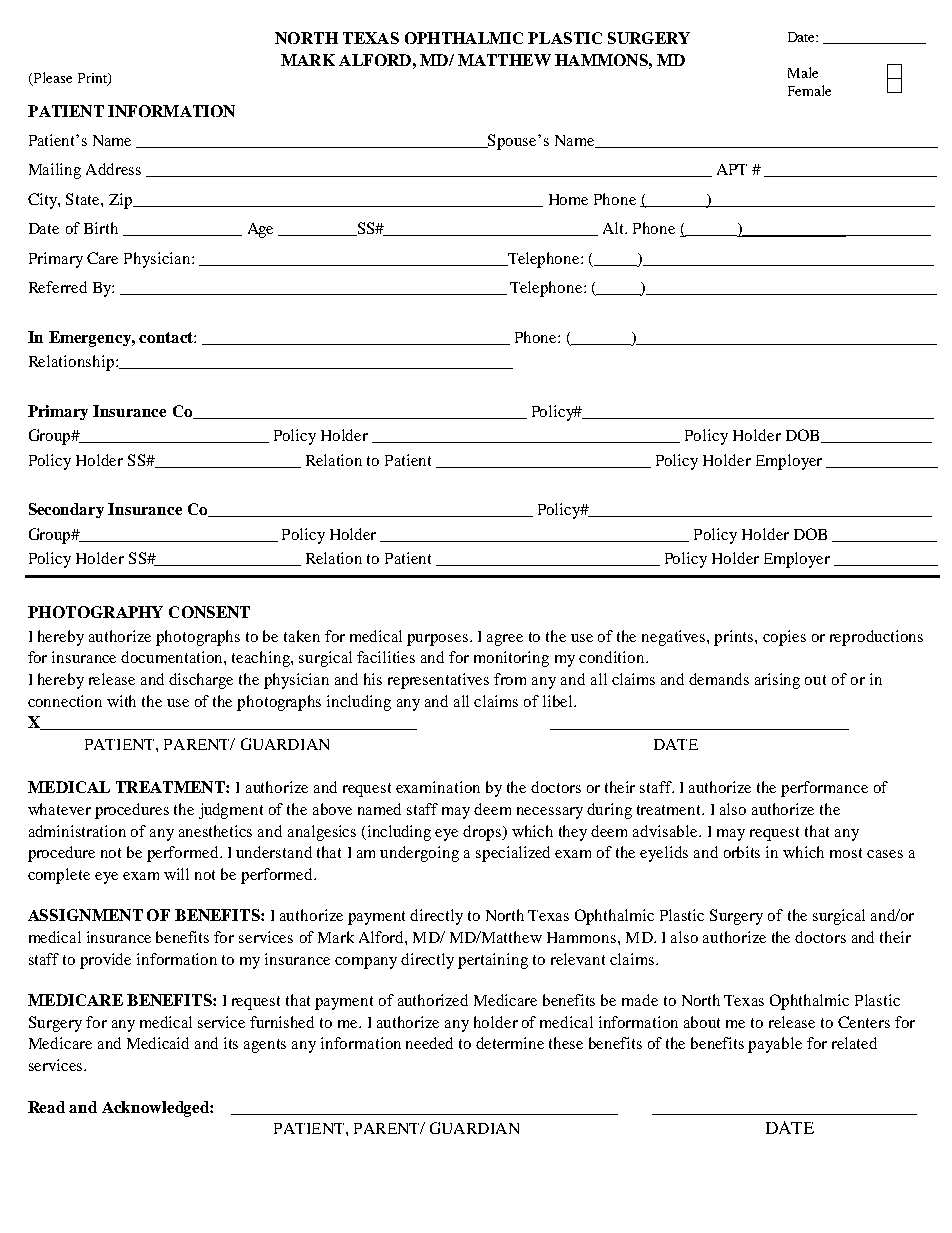 The width and height of the image is (952, 1233). Describe the element at coordinates (66, 510) in the image. I see `Secondary` at that location.
